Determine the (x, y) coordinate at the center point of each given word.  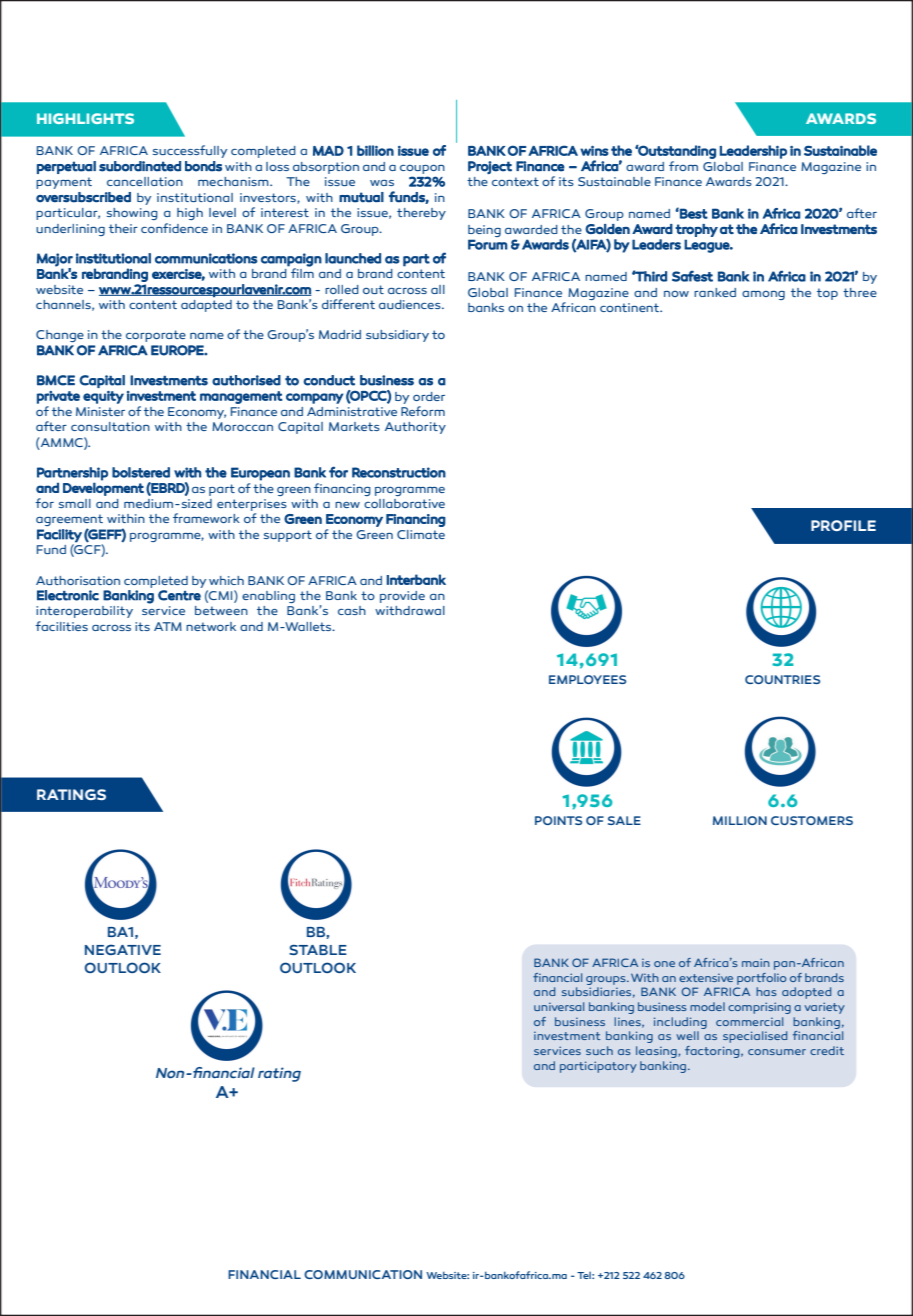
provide (402, 597)
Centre (179, 595)
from (683, 166)
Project (490, 167)
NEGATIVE (123, 949)
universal (559, 1006)
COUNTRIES (782, 679)
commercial (749, 1021)
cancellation (145, 181)
